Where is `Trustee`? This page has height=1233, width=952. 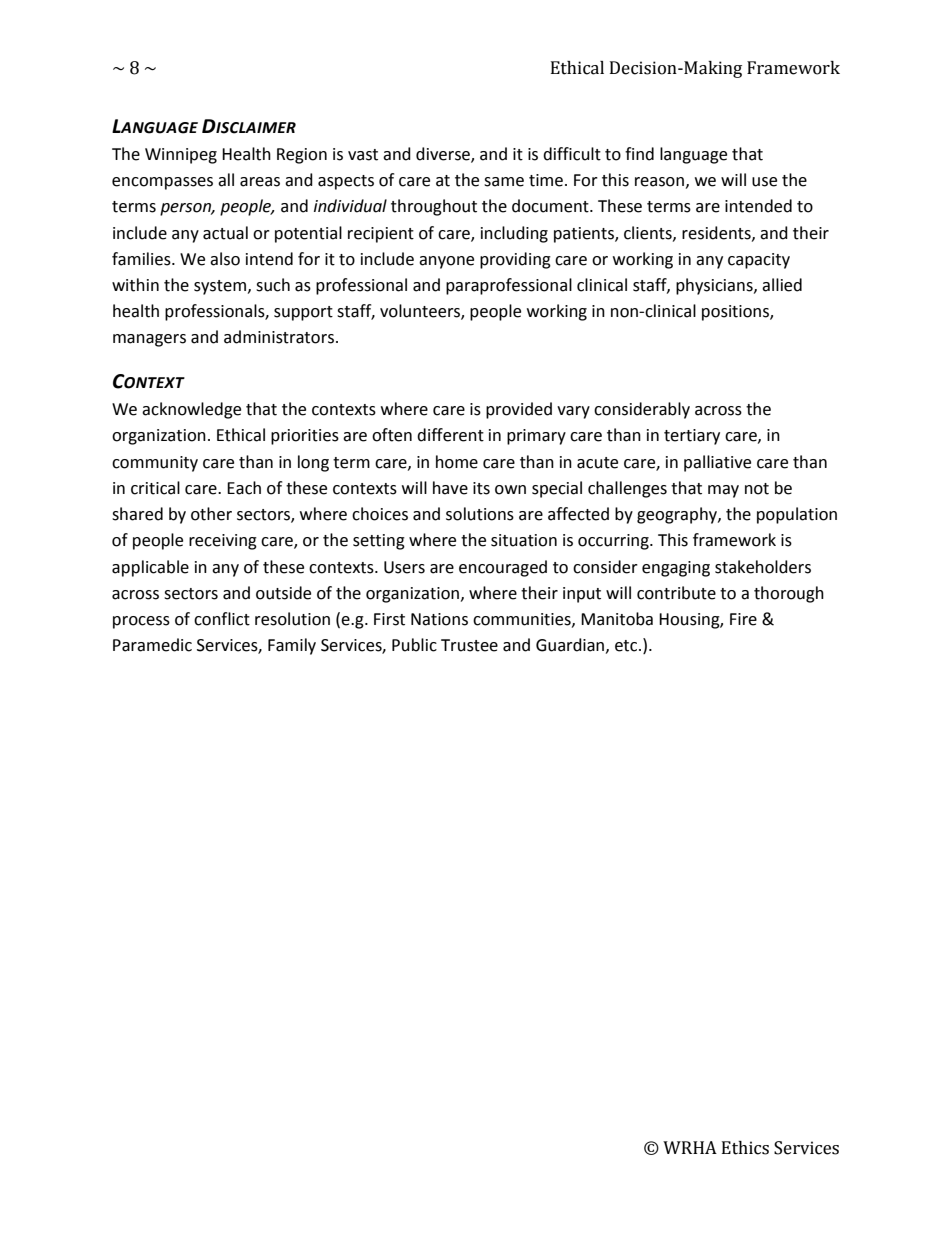
Trustee is located at coordinates (469, 645).
